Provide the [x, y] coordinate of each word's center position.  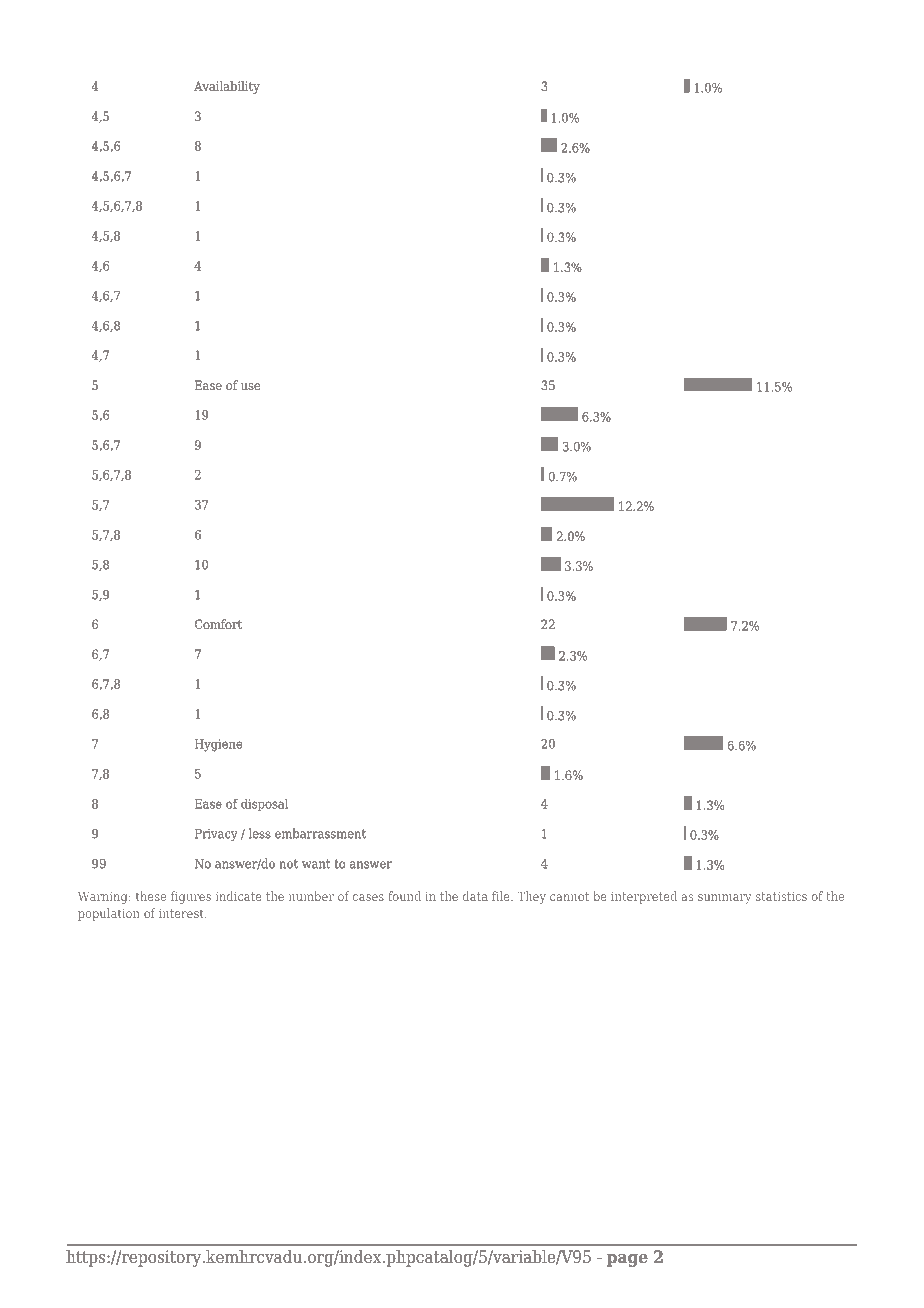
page [627, 1260]
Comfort [218, 624]
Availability [227, 87]
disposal [264, 804]
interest [182, 913]
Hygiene [218, 745]
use [250, 386]
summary [724, 899]
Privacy [216, 835]
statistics [781, 896]
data [475, 896]
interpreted [644, 897]
